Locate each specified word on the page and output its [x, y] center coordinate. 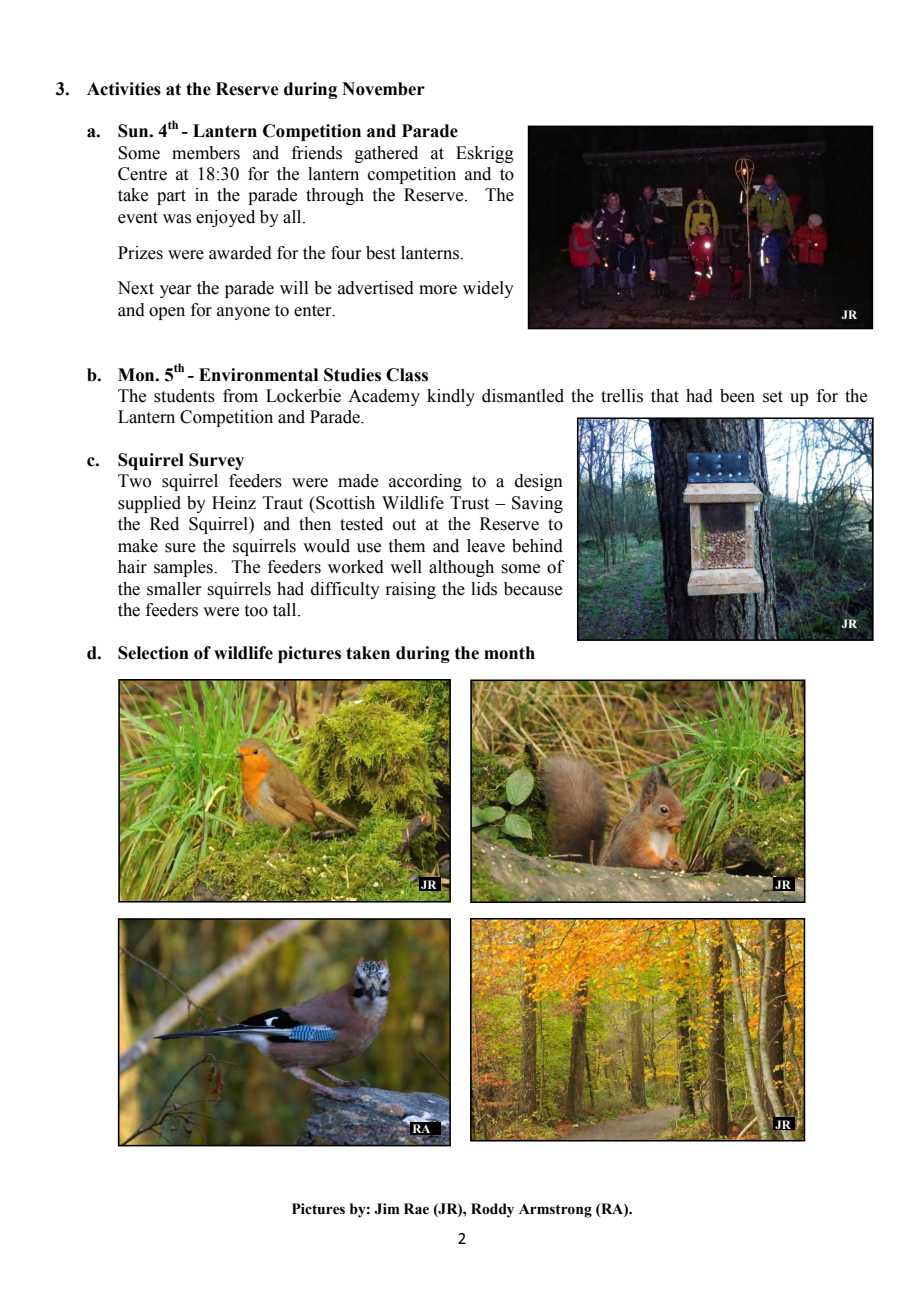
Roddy [492, 1210]
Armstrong [555, 1210]
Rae [416, 1209]
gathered [386, 154]
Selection [153, 653]
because [533, 589]
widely [488, 289]
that [665, 396]
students [184, 396]
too [256, 611]
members [206, 153]
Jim [387, 1209]
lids [484, 589]
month [509, 653]
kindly [451, 397]
